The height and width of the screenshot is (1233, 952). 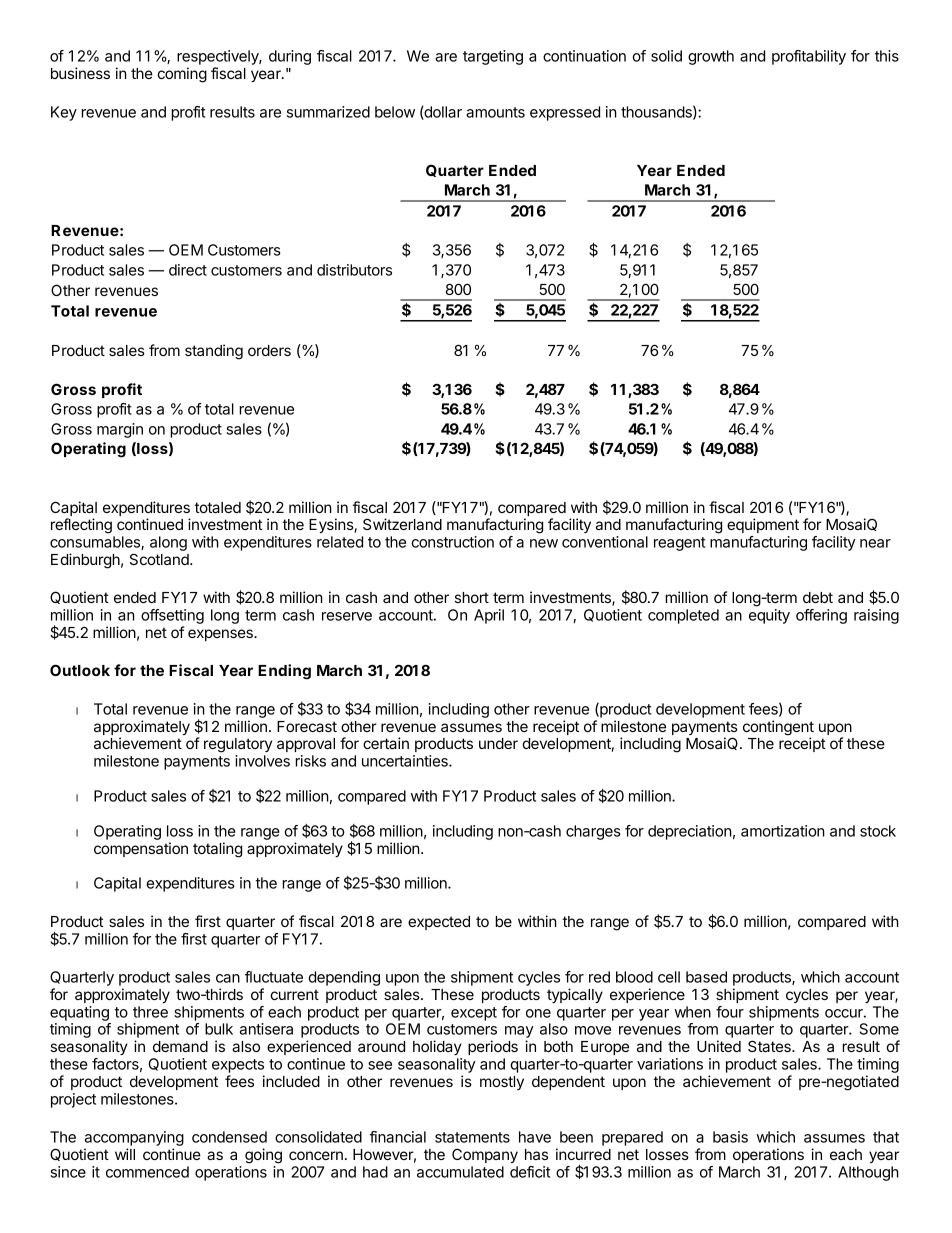 What do you see at coordinates (182, 75) in the screenshot?
I see `coming` at bounding box center [182, 75].
